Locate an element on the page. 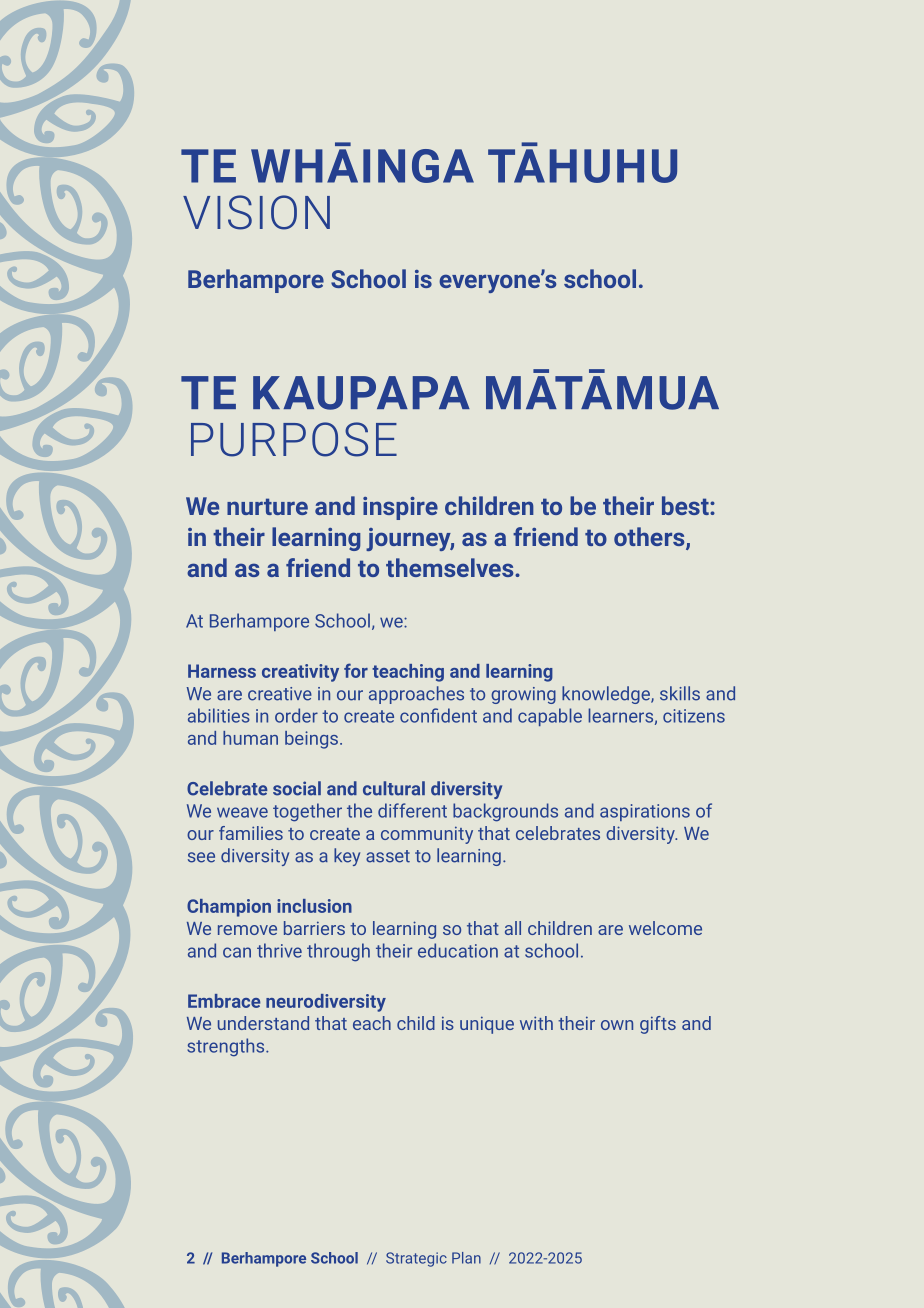 This page has width=924, height=1308. education is located at coordinates (458, 950).
